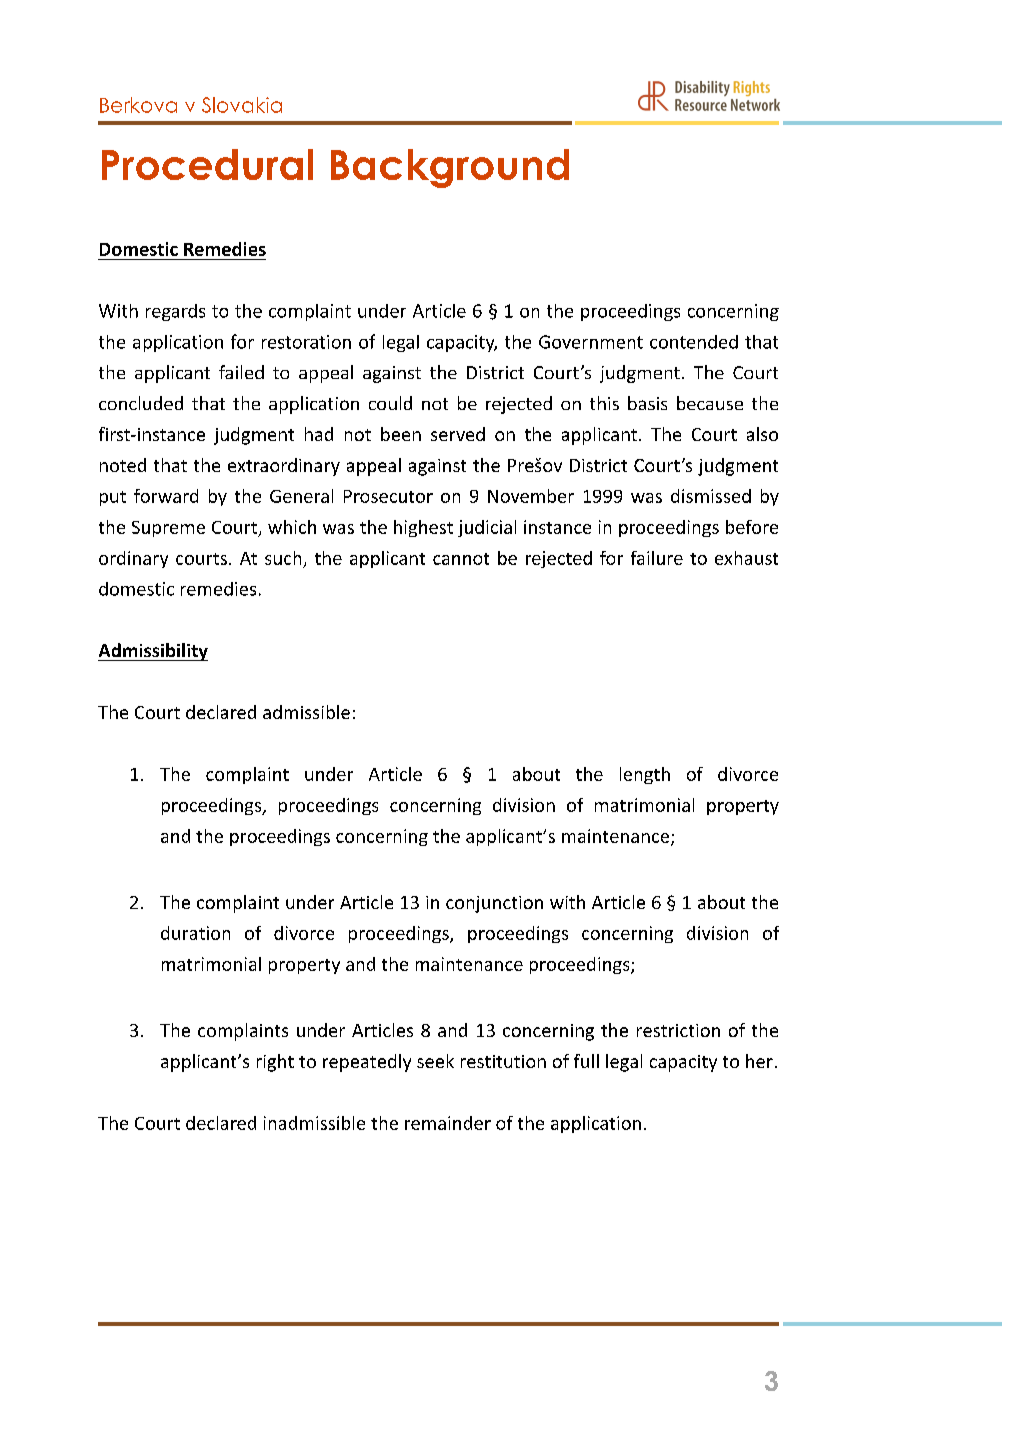 This image has height=1445, width=1021. What do you see at coordinates (694, 342) in the image?
I see `contended` at bounding box center [694, 342].
